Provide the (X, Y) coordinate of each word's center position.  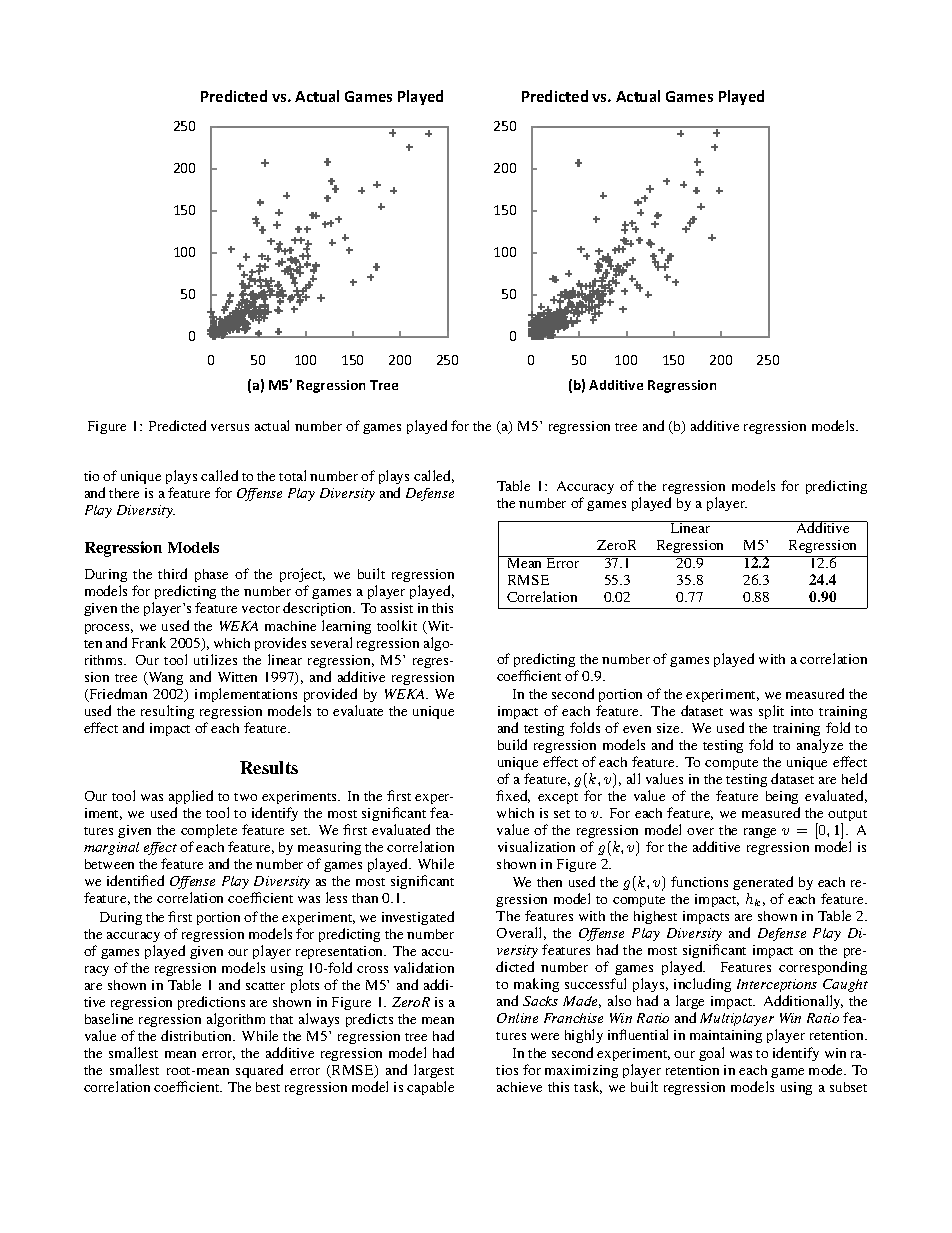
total (292, 475)
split (771, 712)
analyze (820, 746)
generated (763, 883)
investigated (418, 918)
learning (346, 627)
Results (269, 767)
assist (397, 608)
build (512, 744)
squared (259, 1071)
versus (230, 427)
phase (211, 575)
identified (135, 880)
